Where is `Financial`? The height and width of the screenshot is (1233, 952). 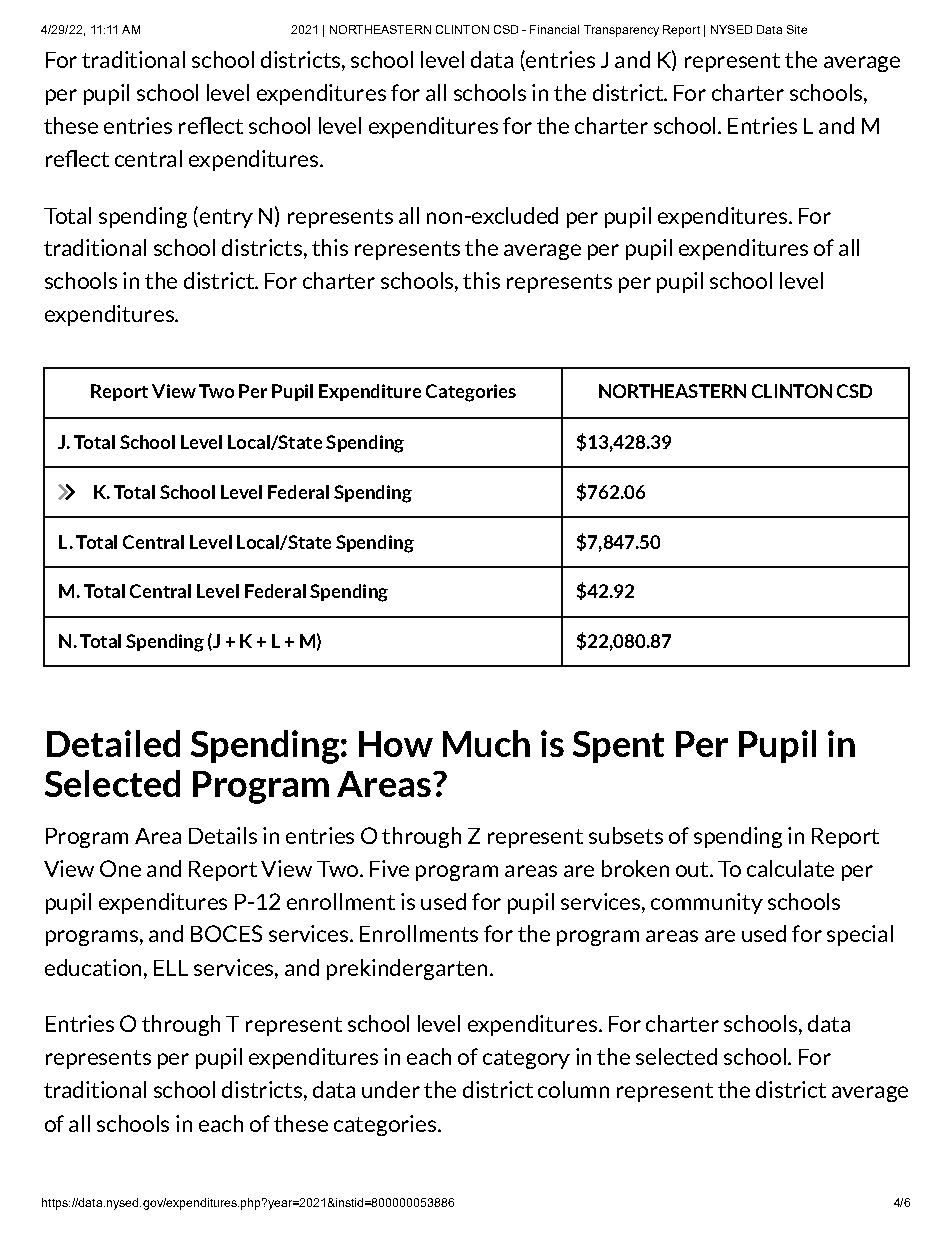 Financial is located at coordinates (554, 29).
